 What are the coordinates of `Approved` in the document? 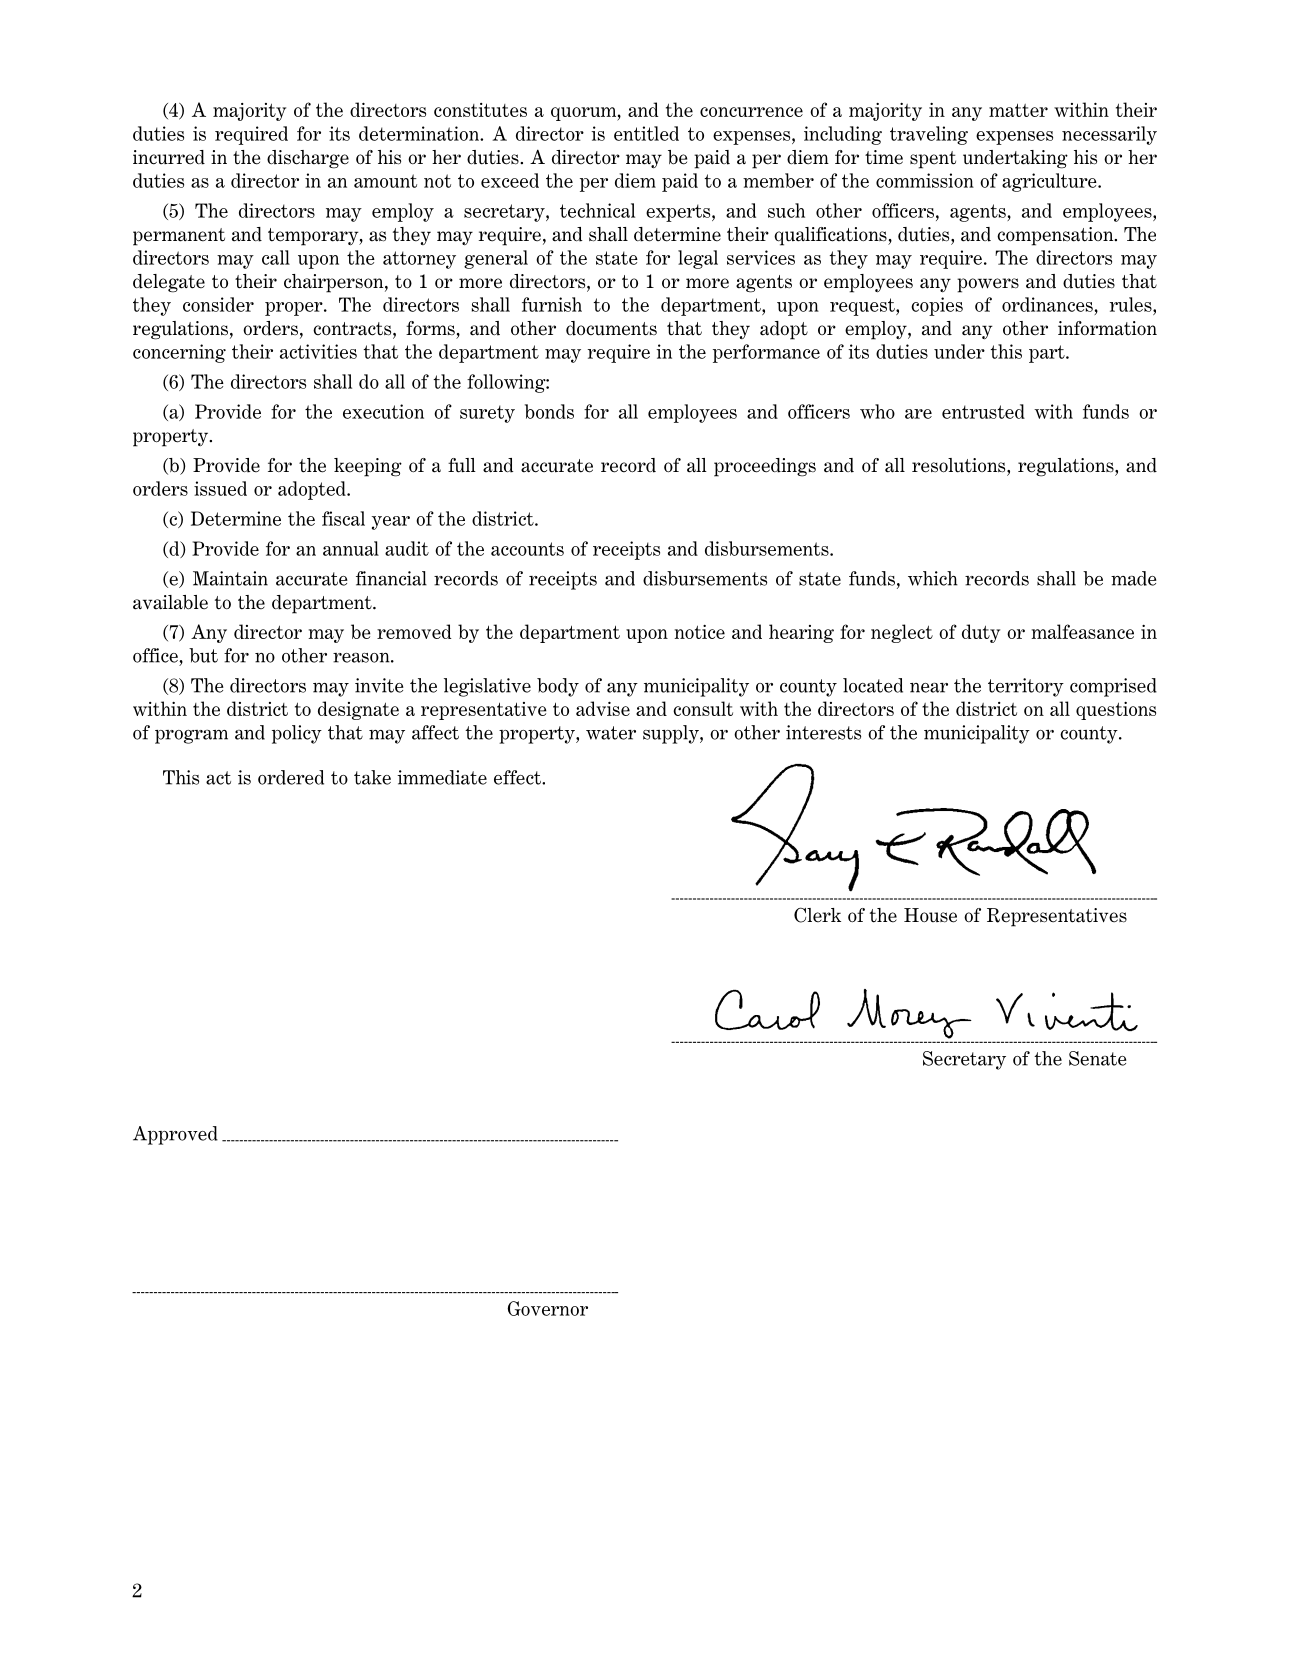 It's located at (175, 1135).
